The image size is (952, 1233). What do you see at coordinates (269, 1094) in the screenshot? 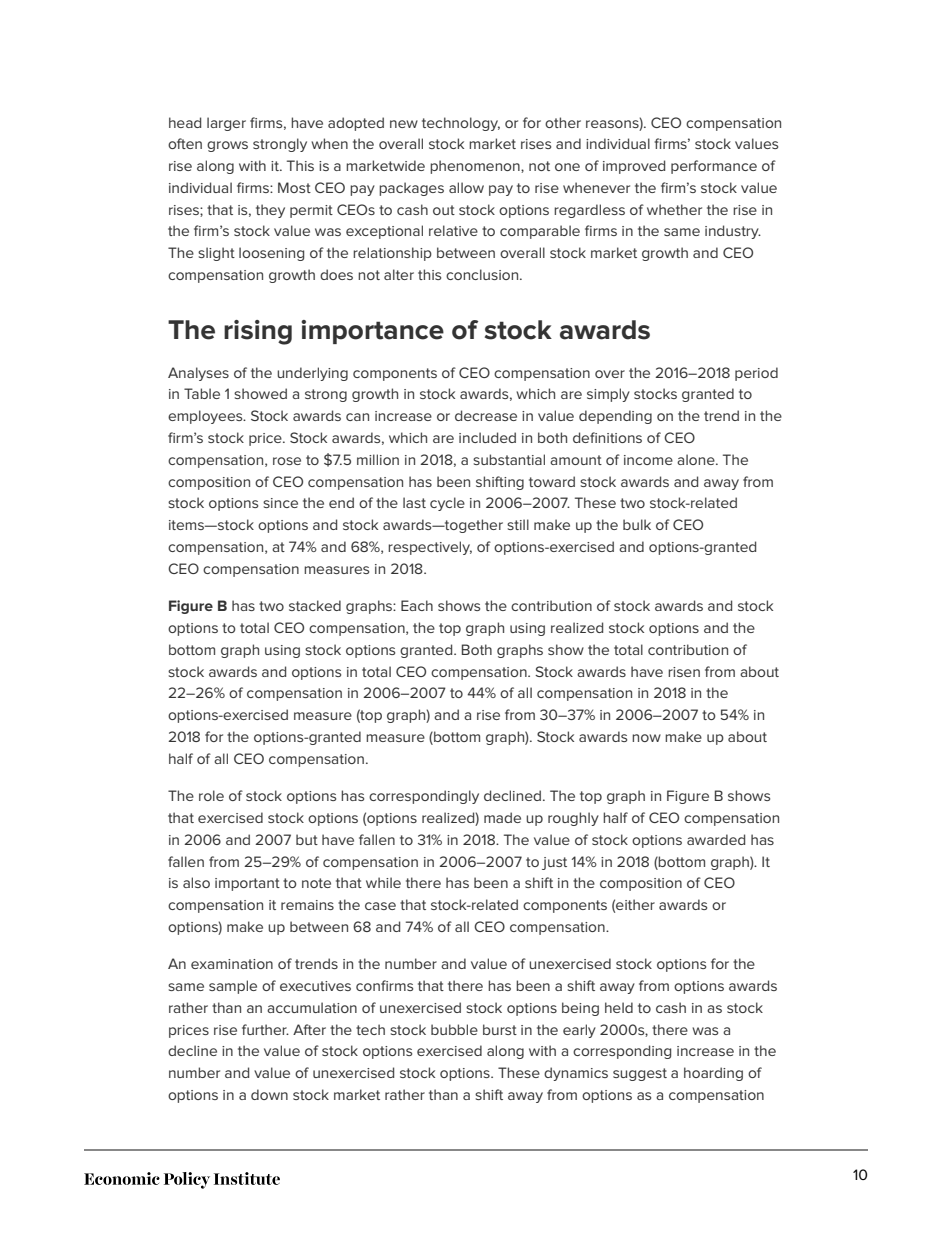
I see `down` at bounding box center [269, 1094].
